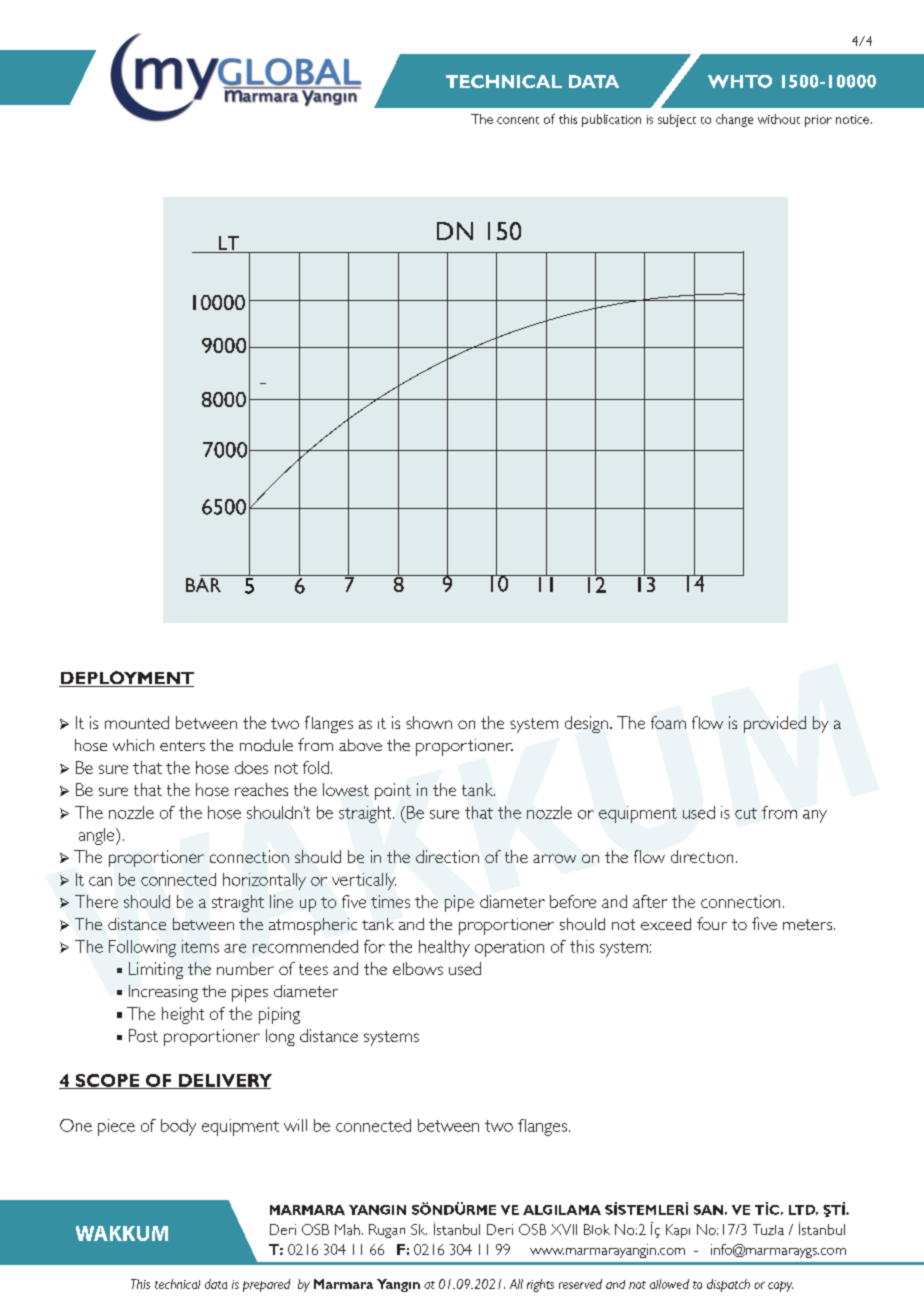 This image has height=1308, width=924. Describe the element at coordinates (203, 585) in the image. I see `BAR` at that location.
